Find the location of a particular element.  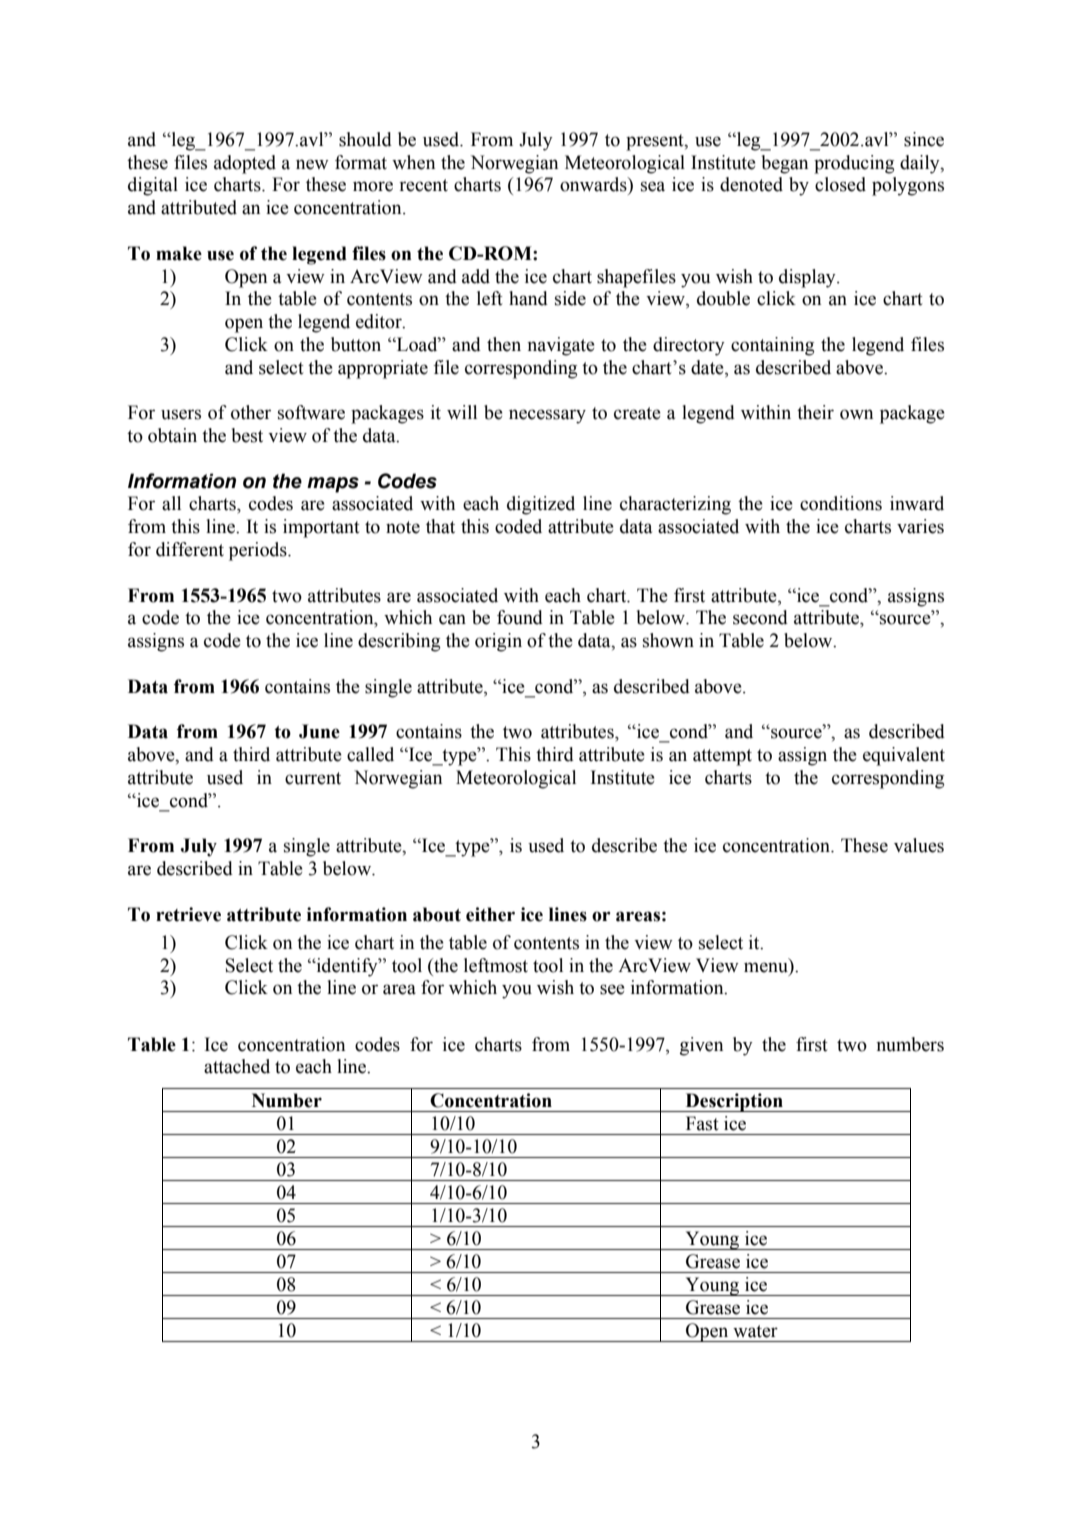

see is located at coordinates (612, 989).
